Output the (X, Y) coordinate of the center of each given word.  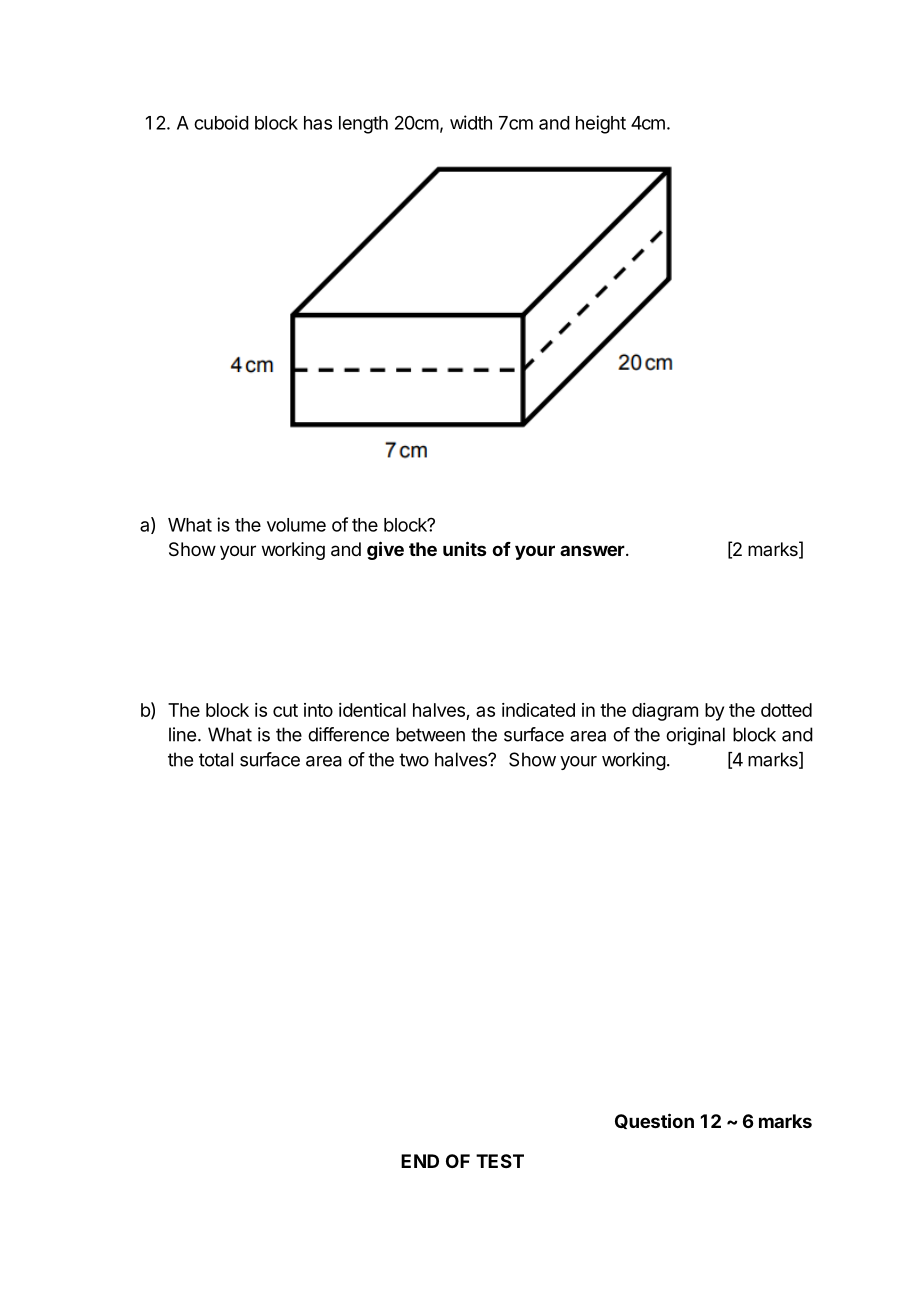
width (471, 122)
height (601, 124)
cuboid (221, 122)
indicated (538, 710)
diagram (665, 712)
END (420, 1161)
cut (285, 710)
